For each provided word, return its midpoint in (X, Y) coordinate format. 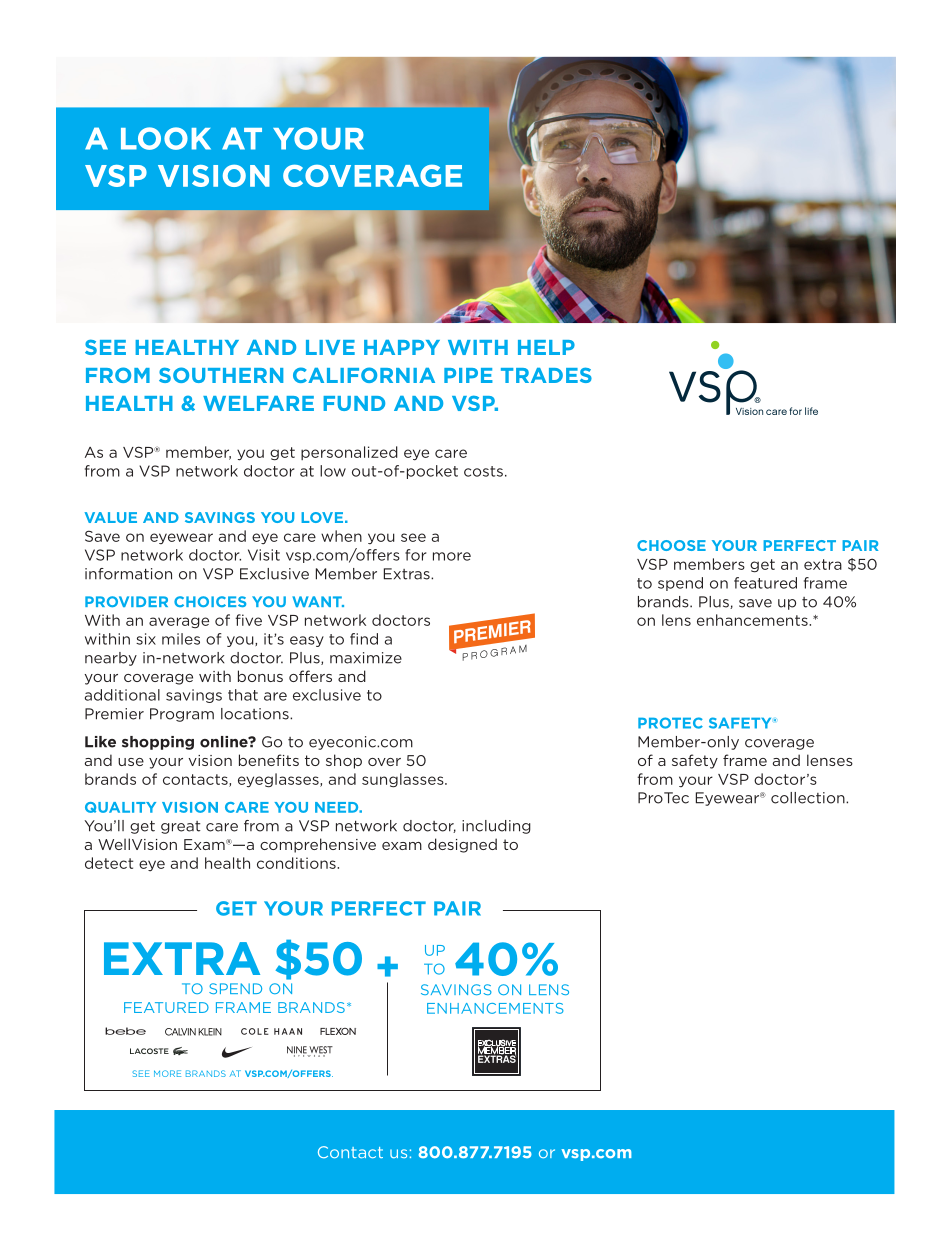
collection (809, 798)
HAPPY (402, 347)
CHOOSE (671, 545)
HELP (546, 347)
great (181, 827)
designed (462, 845)
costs (483, 471)
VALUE (111, 517)
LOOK (166, 138)
